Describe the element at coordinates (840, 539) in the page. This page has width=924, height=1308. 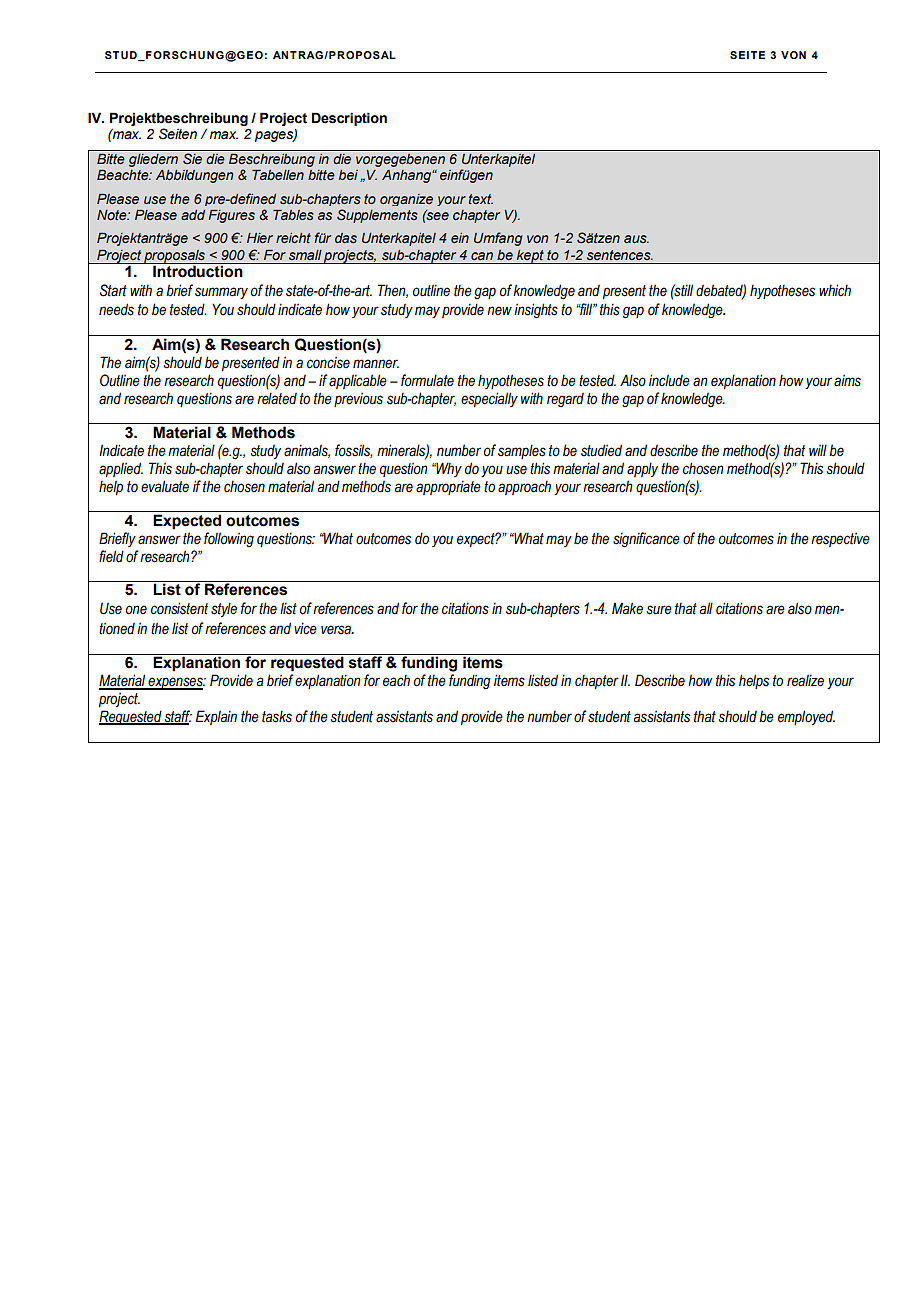
I see `respective` at that location.
